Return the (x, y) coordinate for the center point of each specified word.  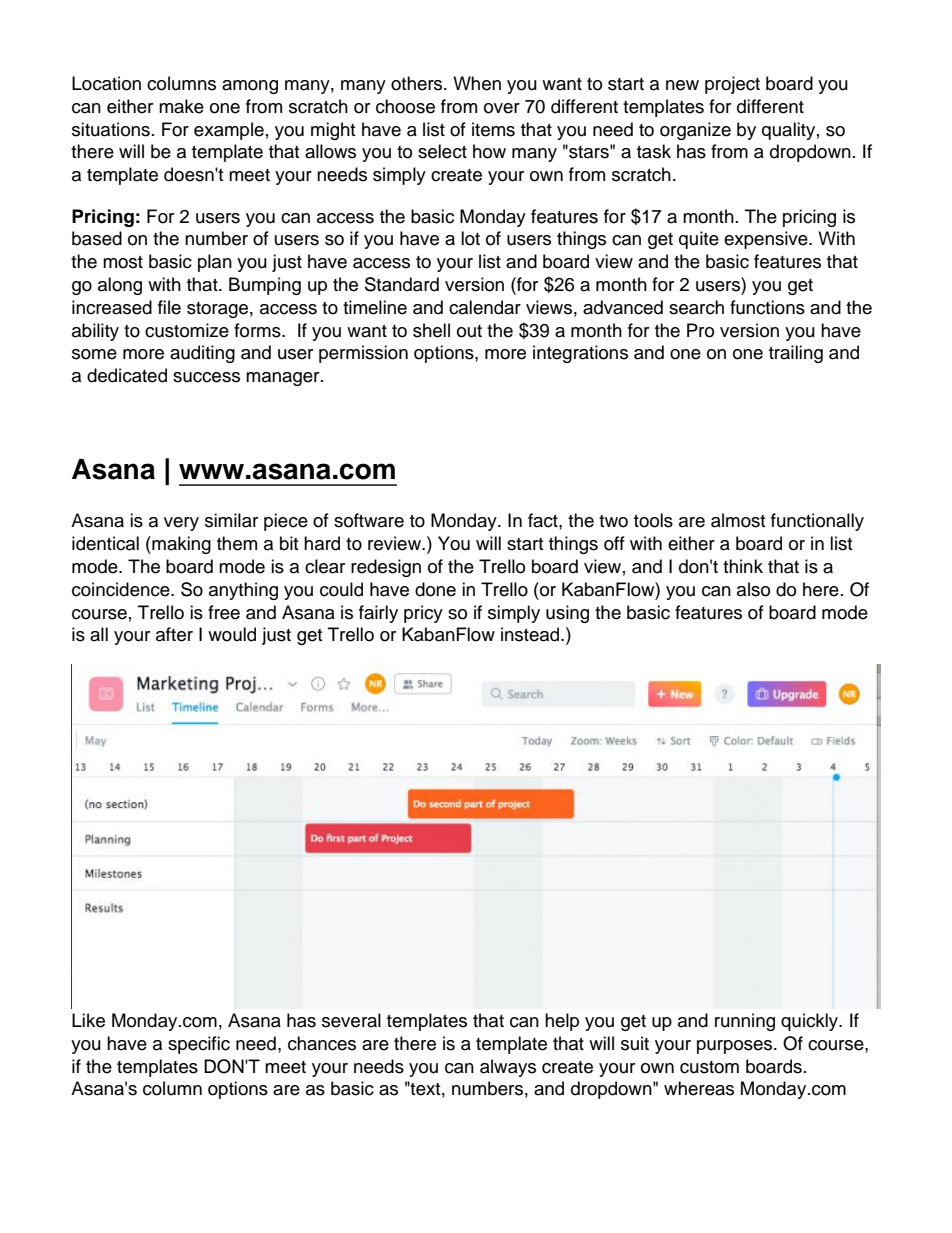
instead (531, 634)
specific (199, 1045)
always (508, 1068)
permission (363, 354)
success (206, 377)
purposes (736, 1047)
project (732, 85)
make (181, 106)
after (174, 634)
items (493, 129)
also (753, 589)
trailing (796, 354)
